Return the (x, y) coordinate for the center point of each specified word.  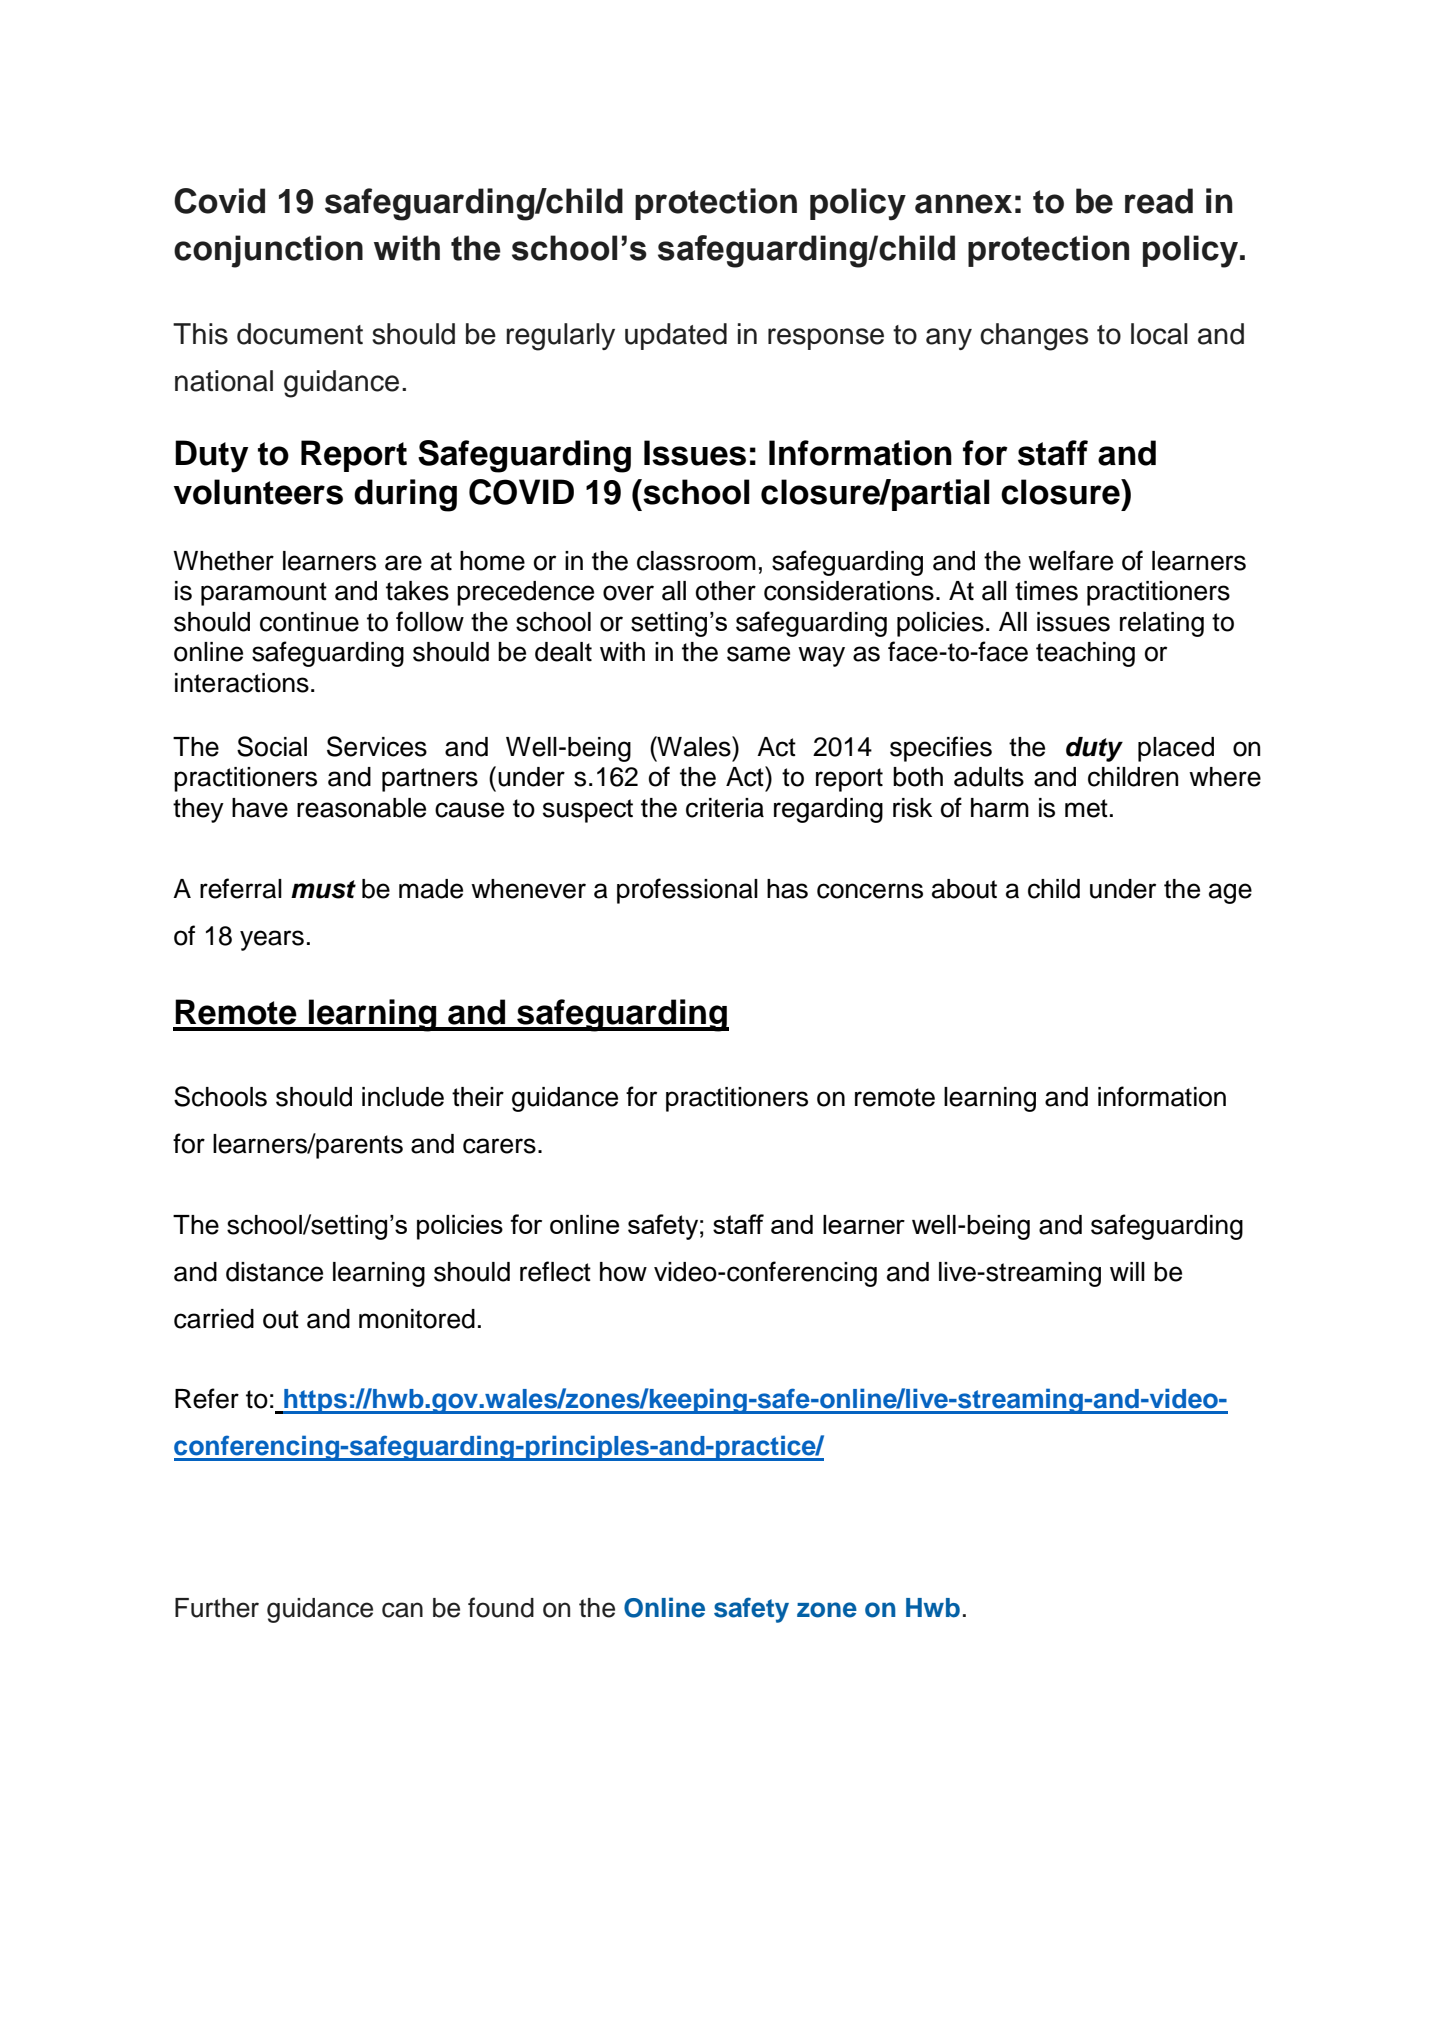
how (623, 1272)
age (1230, 893)
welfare (1070, 560)
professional (687, 891)
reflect (555, 1271)
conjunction (268, 251)
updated (676, 336)
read (1159, 201)
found (501, 1607)
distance (274, 1272)
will (1127, 1271)
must (323, 889)
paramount (264, 594)
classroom (696, 561)
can (402, 1610)
